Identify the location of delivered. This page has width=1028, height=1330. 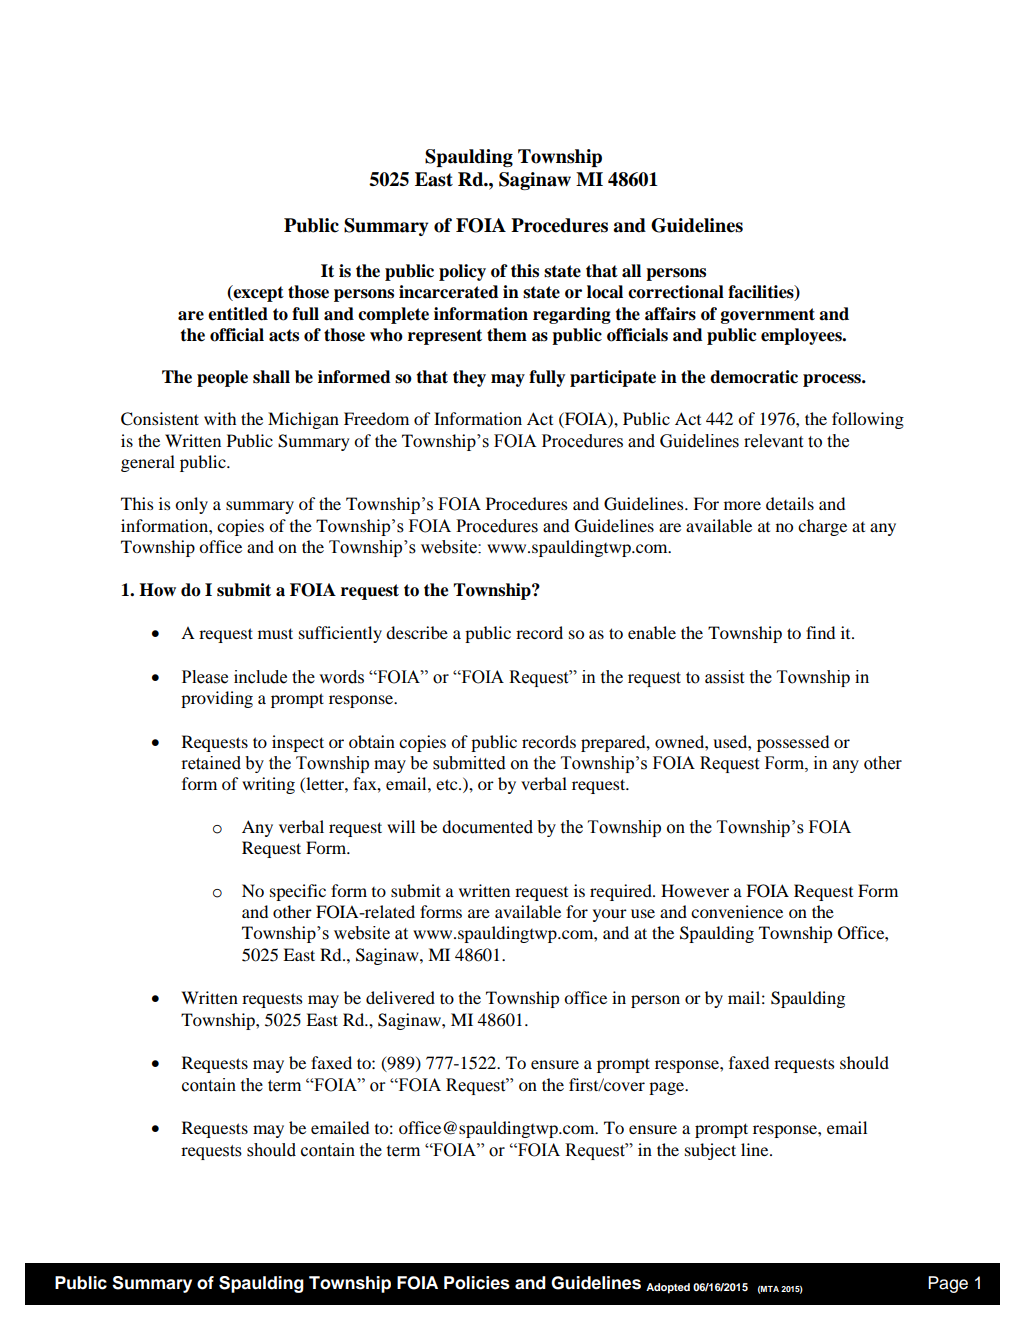
(400, 997).
